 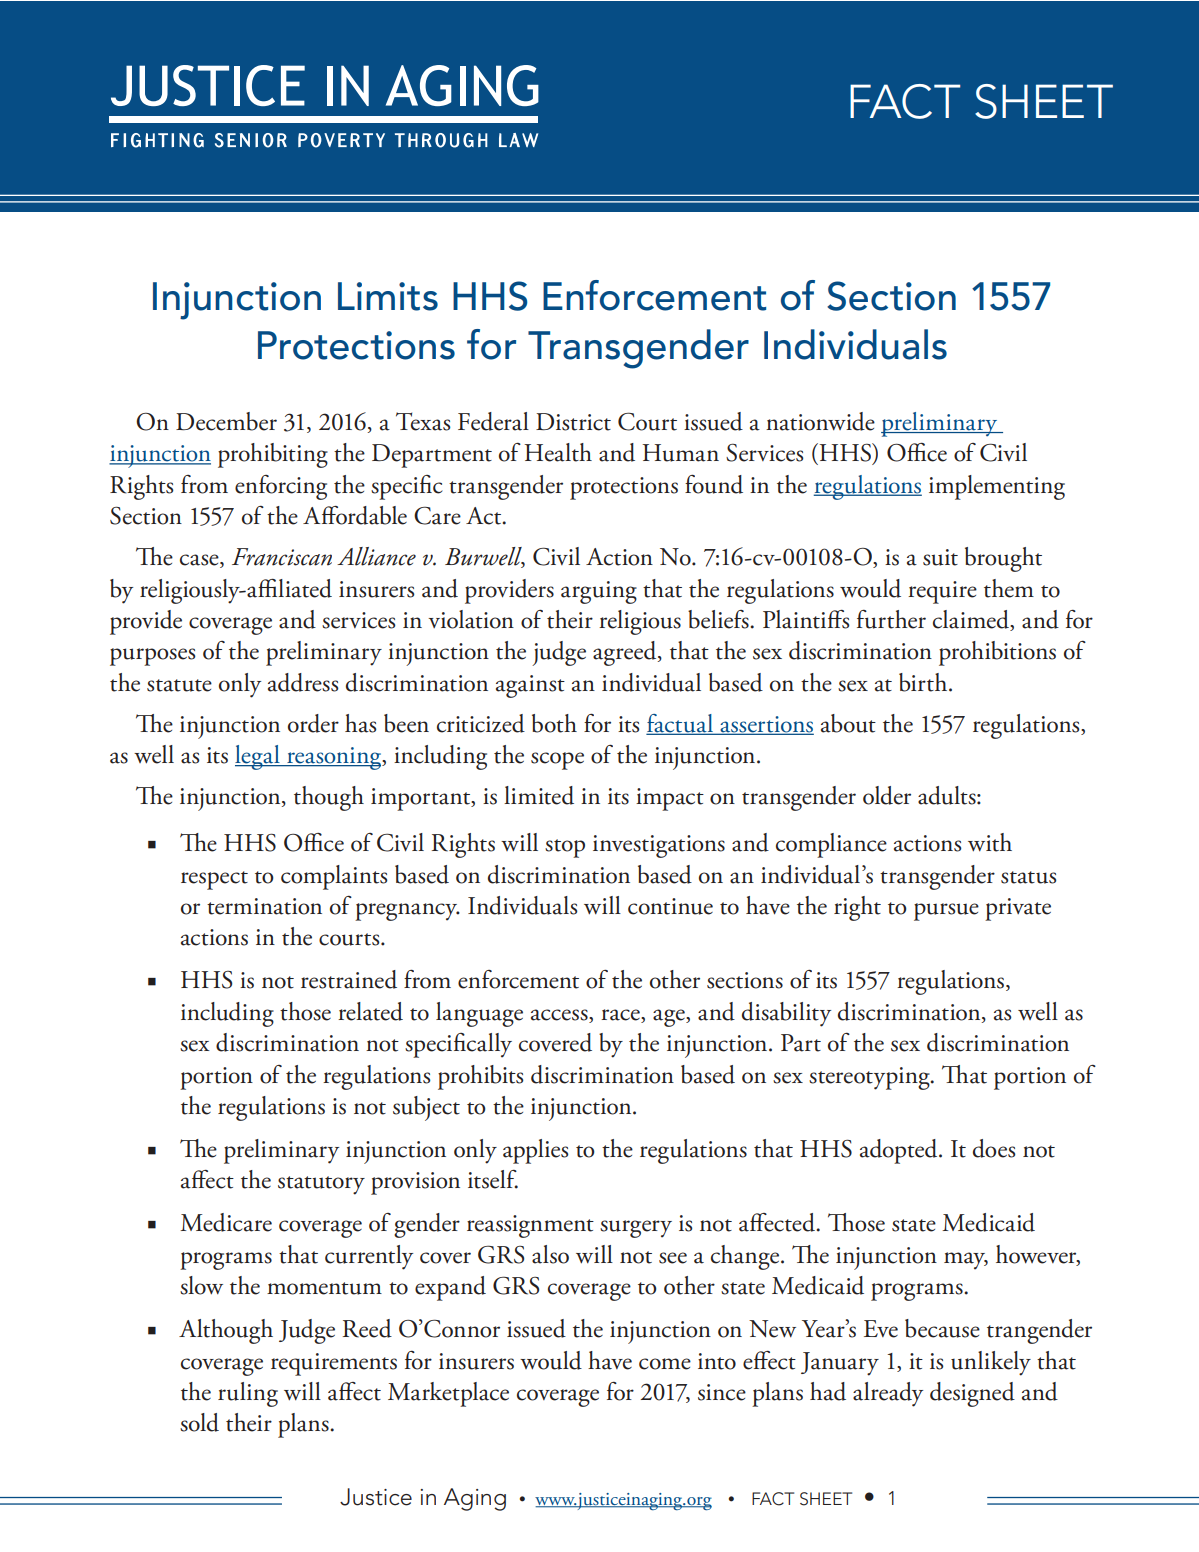 What do you see at coordinates (282, 557) in the screenshot?
I see `Franciscan` at bounding box center [282, 557].
